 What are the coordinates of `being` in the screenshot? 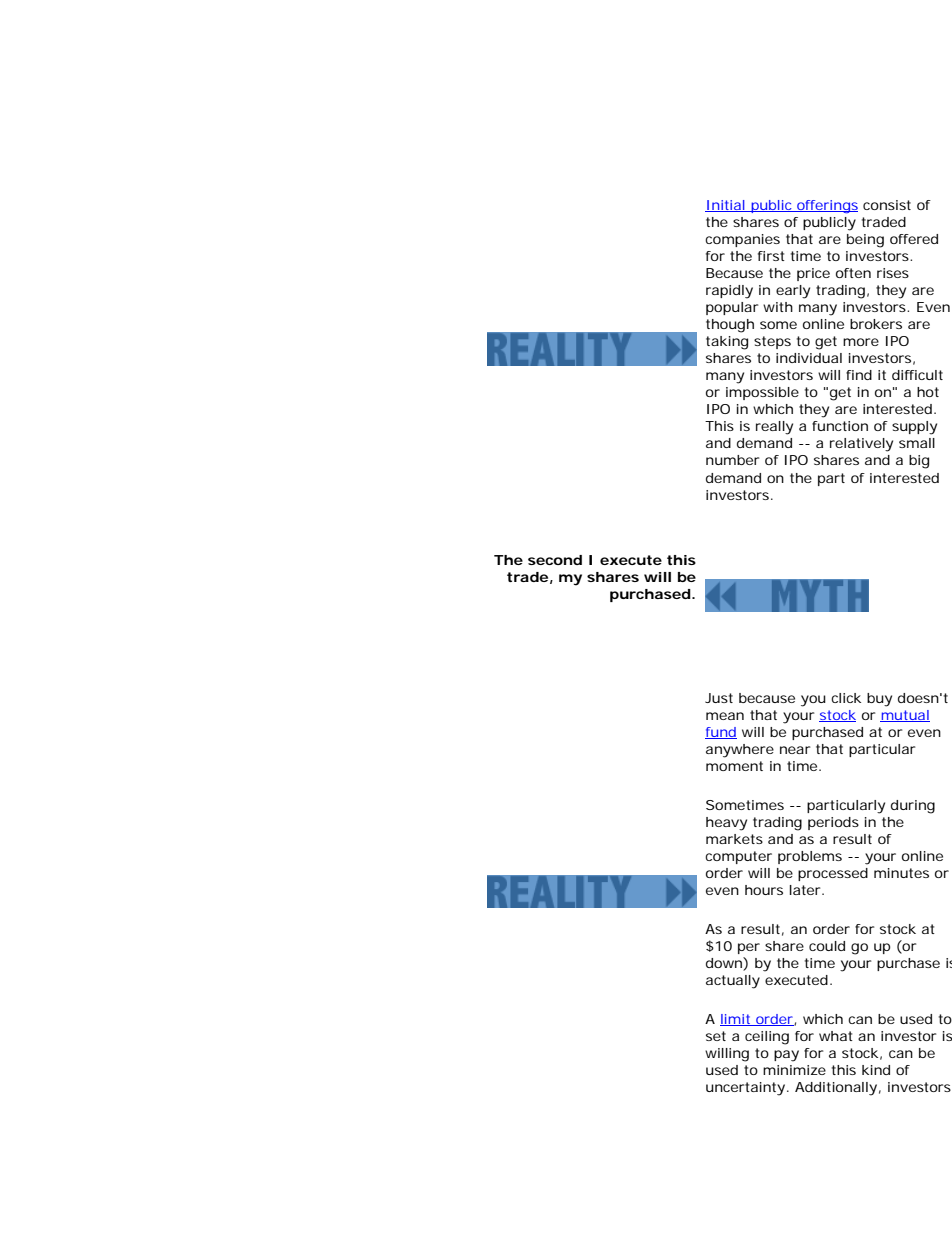 It's located at (865, 241).
